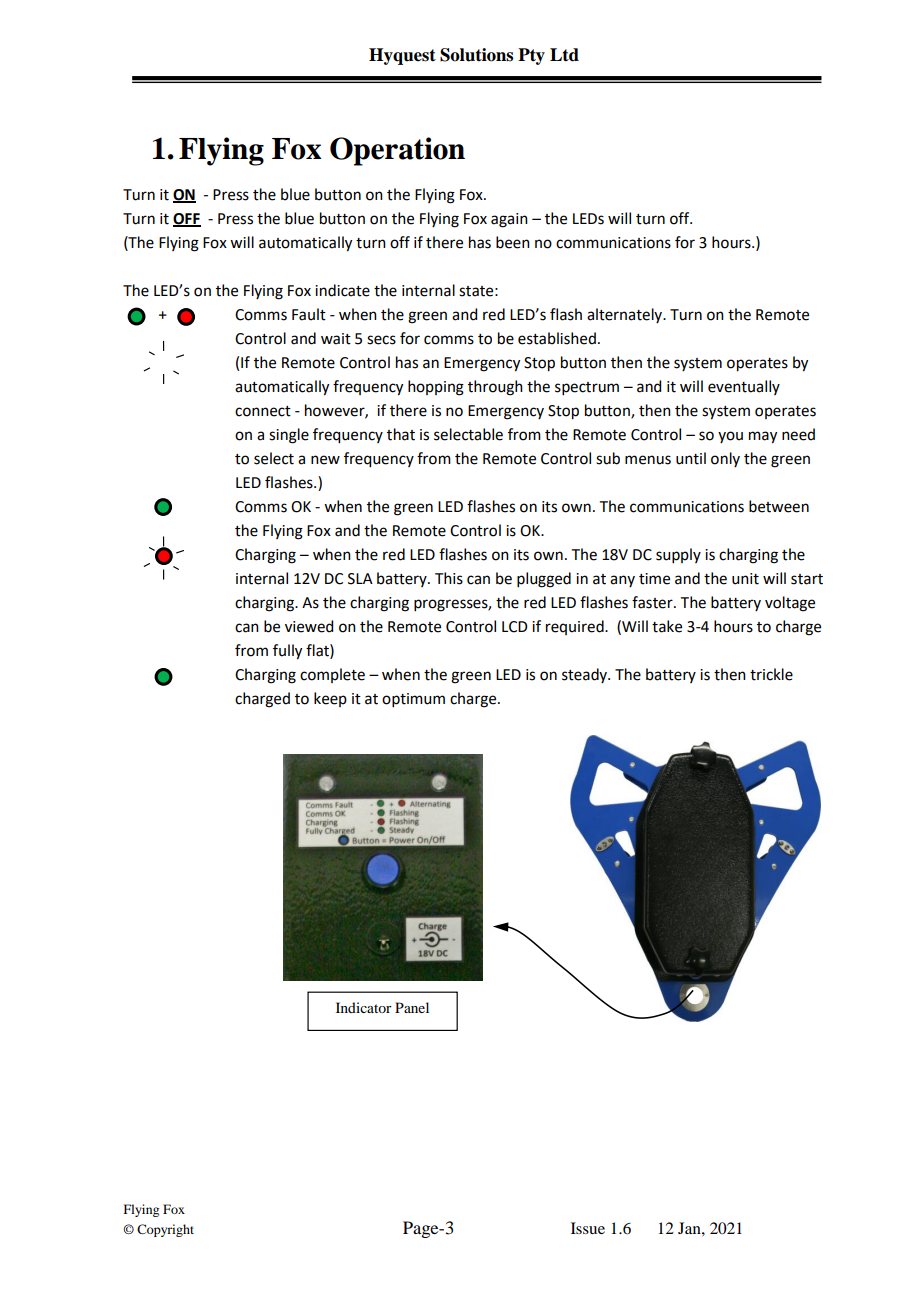 This screenshot has width=924, height=1308. Describe the element at coordinates (771, 674) in the screenshot. I see `trickle` at that location.
